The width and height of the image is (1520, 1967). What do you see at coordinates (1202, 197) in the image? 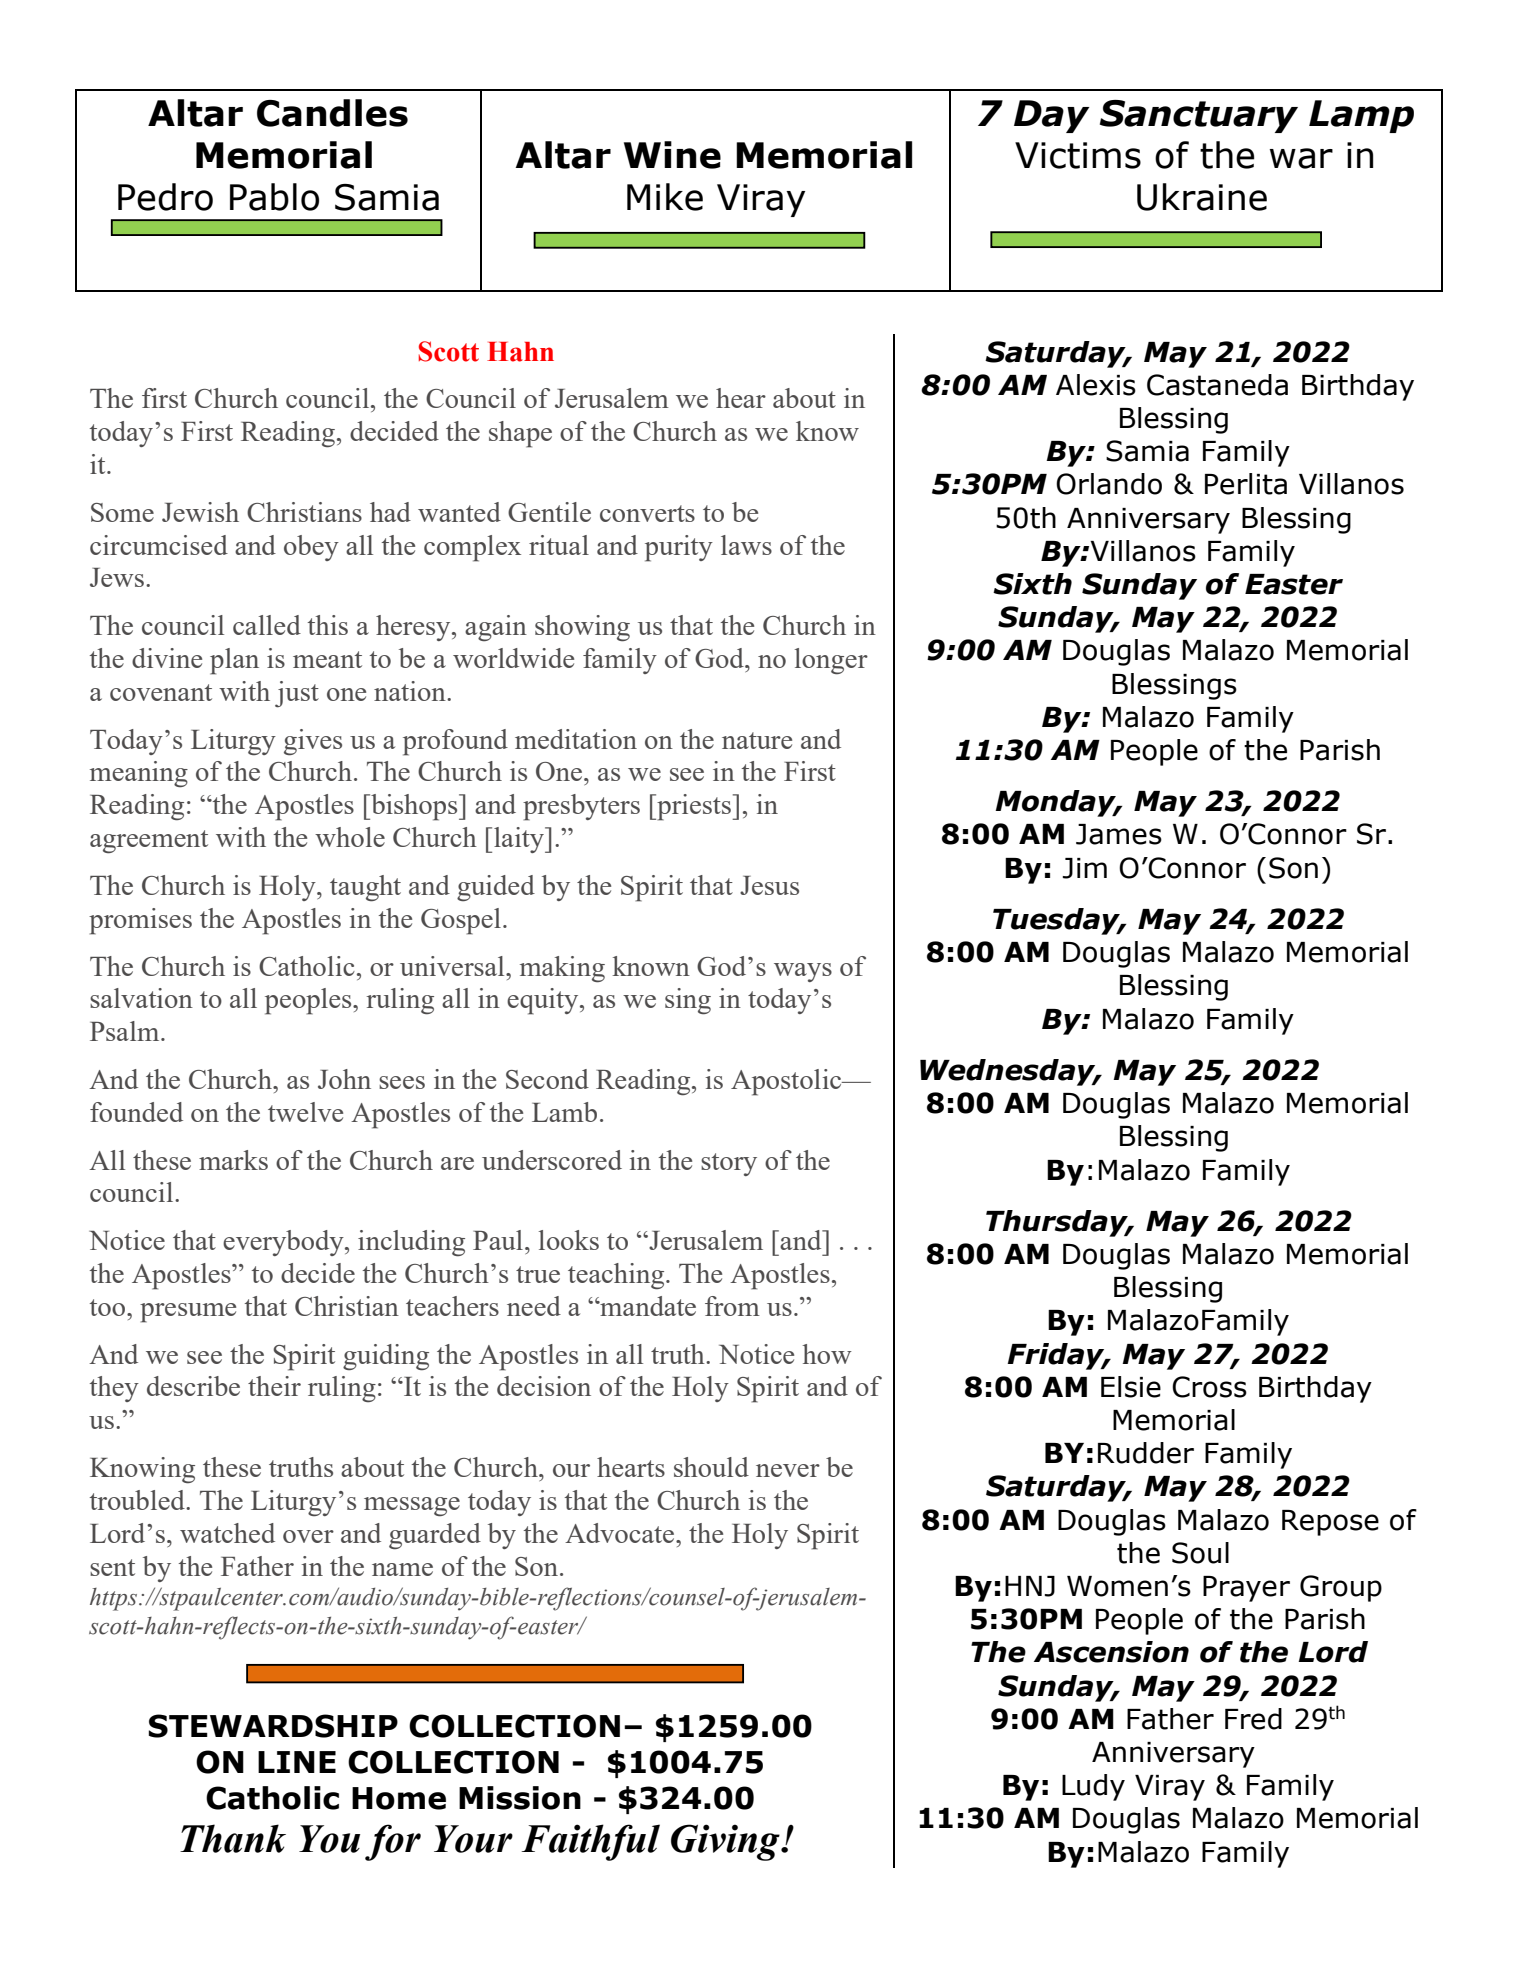
I see `Ukraine` at bounding box center [1202, 197].
